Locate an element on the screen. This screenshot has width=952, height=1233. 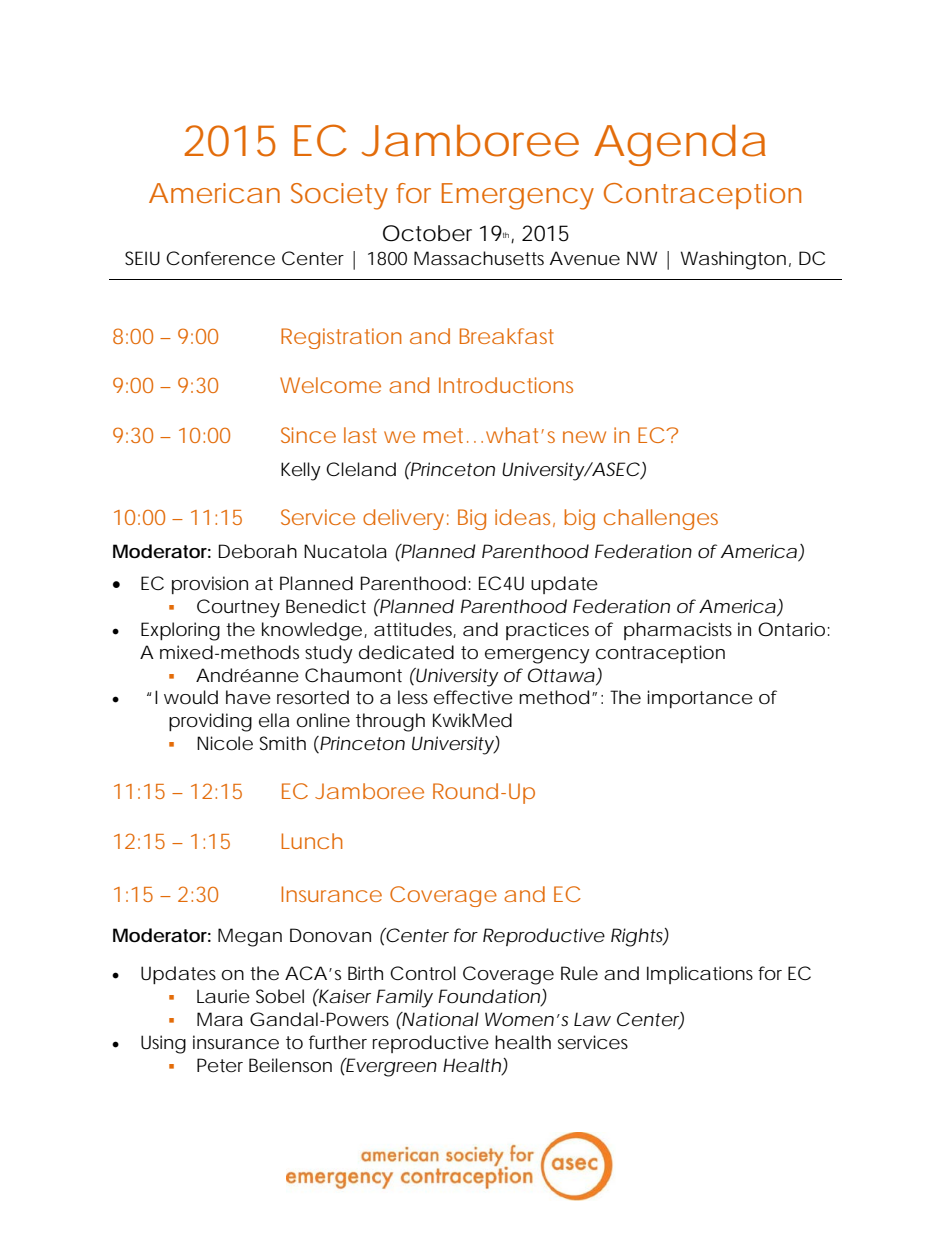
ideas is located at coordinates (525, 518).
